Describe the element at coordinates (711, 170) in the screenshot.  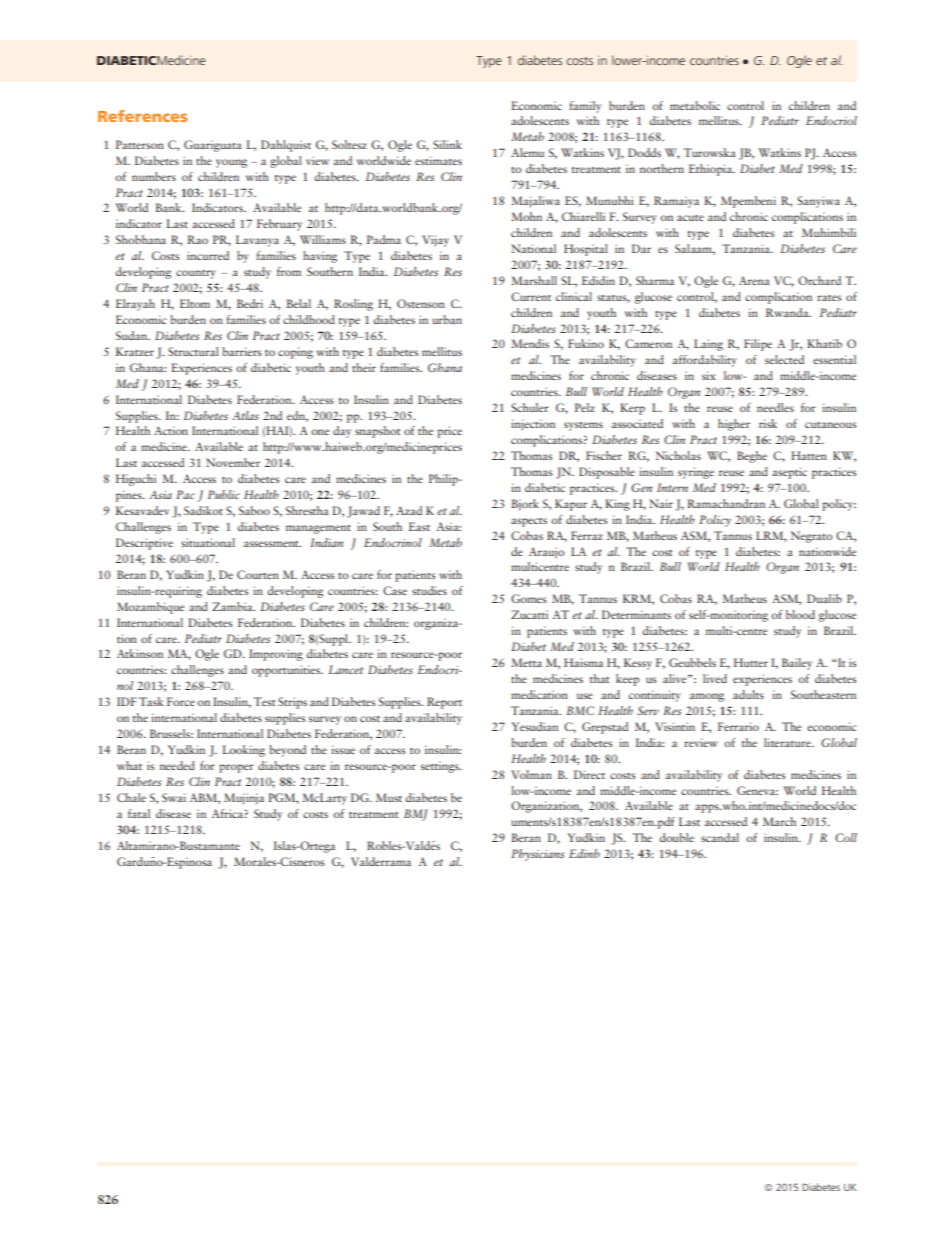
I see `Ethiopia` at that location.
